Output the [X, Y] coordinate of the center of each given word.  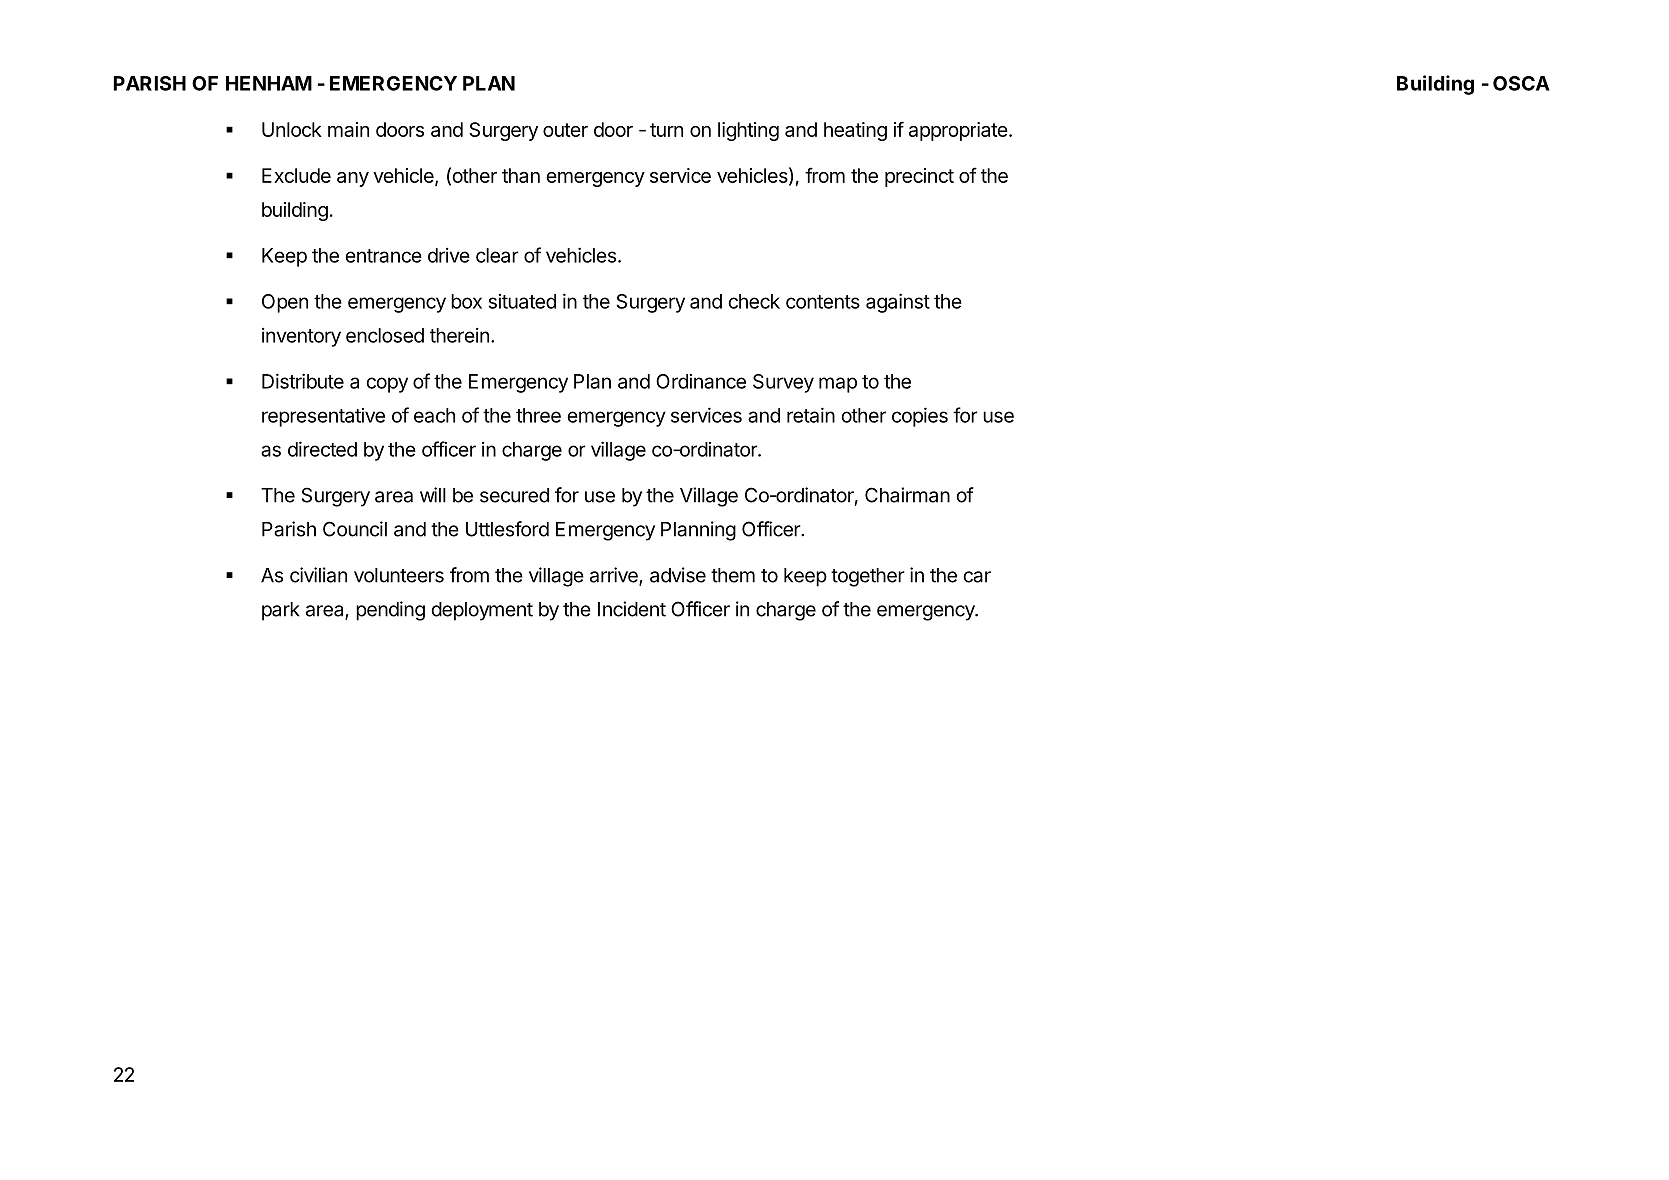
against [898, 303]
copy [387, 385]
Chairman [907, 495]
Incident [632, 609]
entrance [383, 256]
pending [390, 611]
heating [855, 131]
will [433, 495]
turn [666, 130]
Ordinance [701, 381]
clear [497, 255]
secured [514, 495]
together [868, 577]
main [348, 129]
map [838, 385]
